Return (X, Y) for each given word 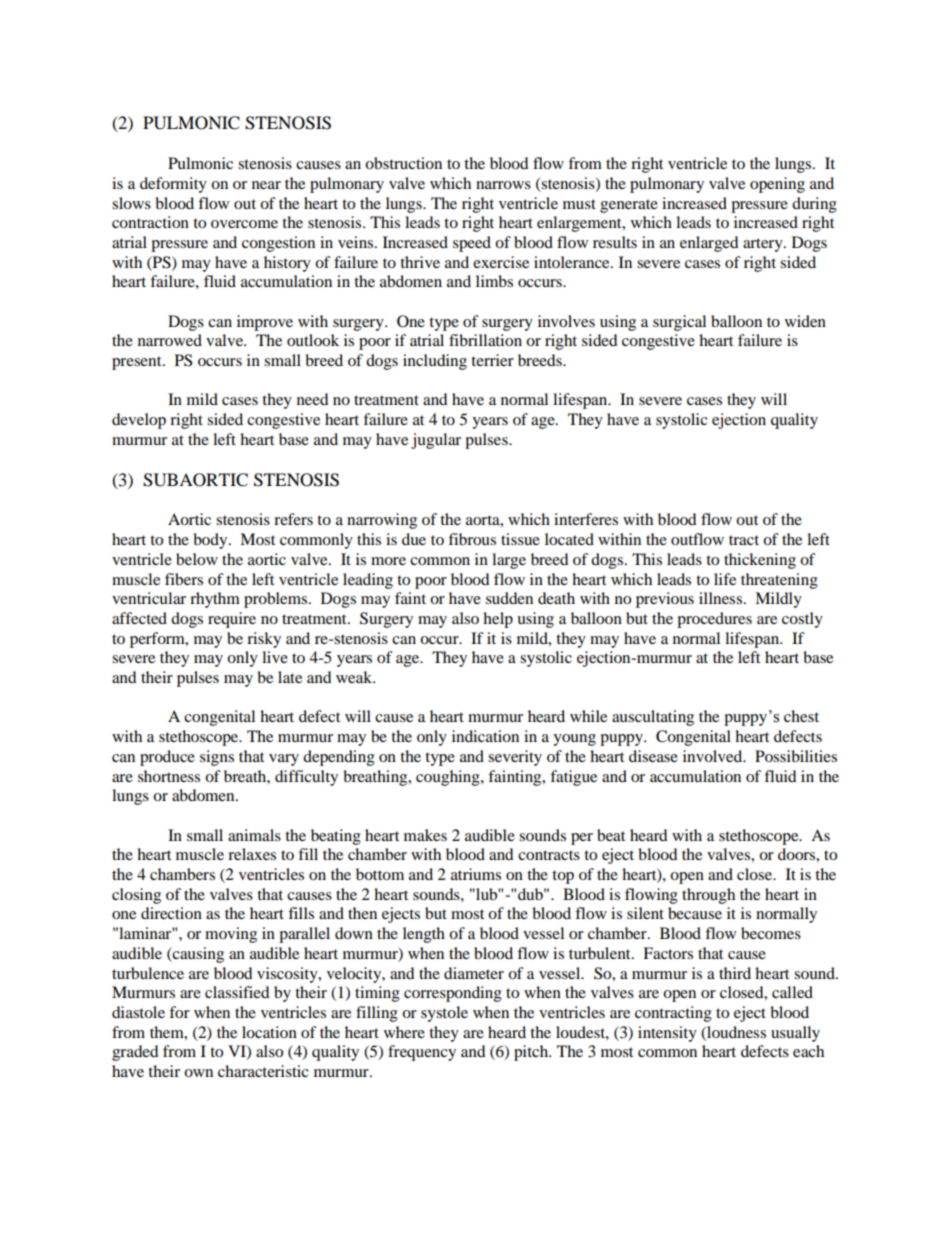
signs (217, 758)
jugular (436, 441)
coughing (449, 778)
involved (714, 756)
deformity (173, 185)
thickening (760, 561)
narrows (503, 185)
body (211, 541)
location (269, 1032)
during (814, 205)
